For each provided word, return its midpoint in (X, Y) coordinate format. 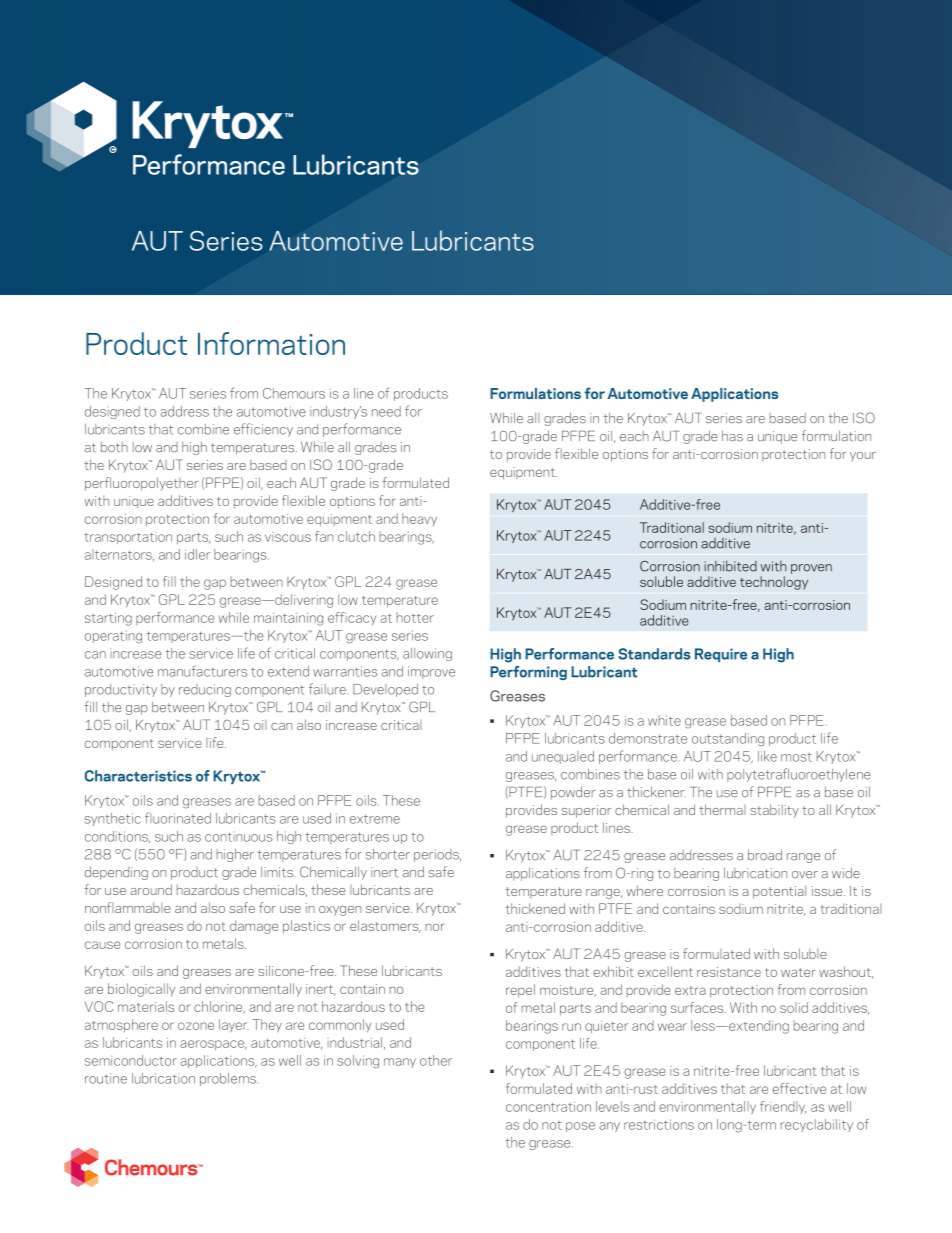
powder (573, 793)
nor (434, 927)
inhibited (730, 566)
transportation (128, 538)
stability (774, 811)
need (386, 411)
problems (228, 1079)
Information (271, 343)
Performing (528, 673)
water (798, 972)
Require (721, 655)
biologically (141, 990)
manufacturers (202, 671)
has (732, 436)
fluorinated (178, 818)
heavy (419, 519)
